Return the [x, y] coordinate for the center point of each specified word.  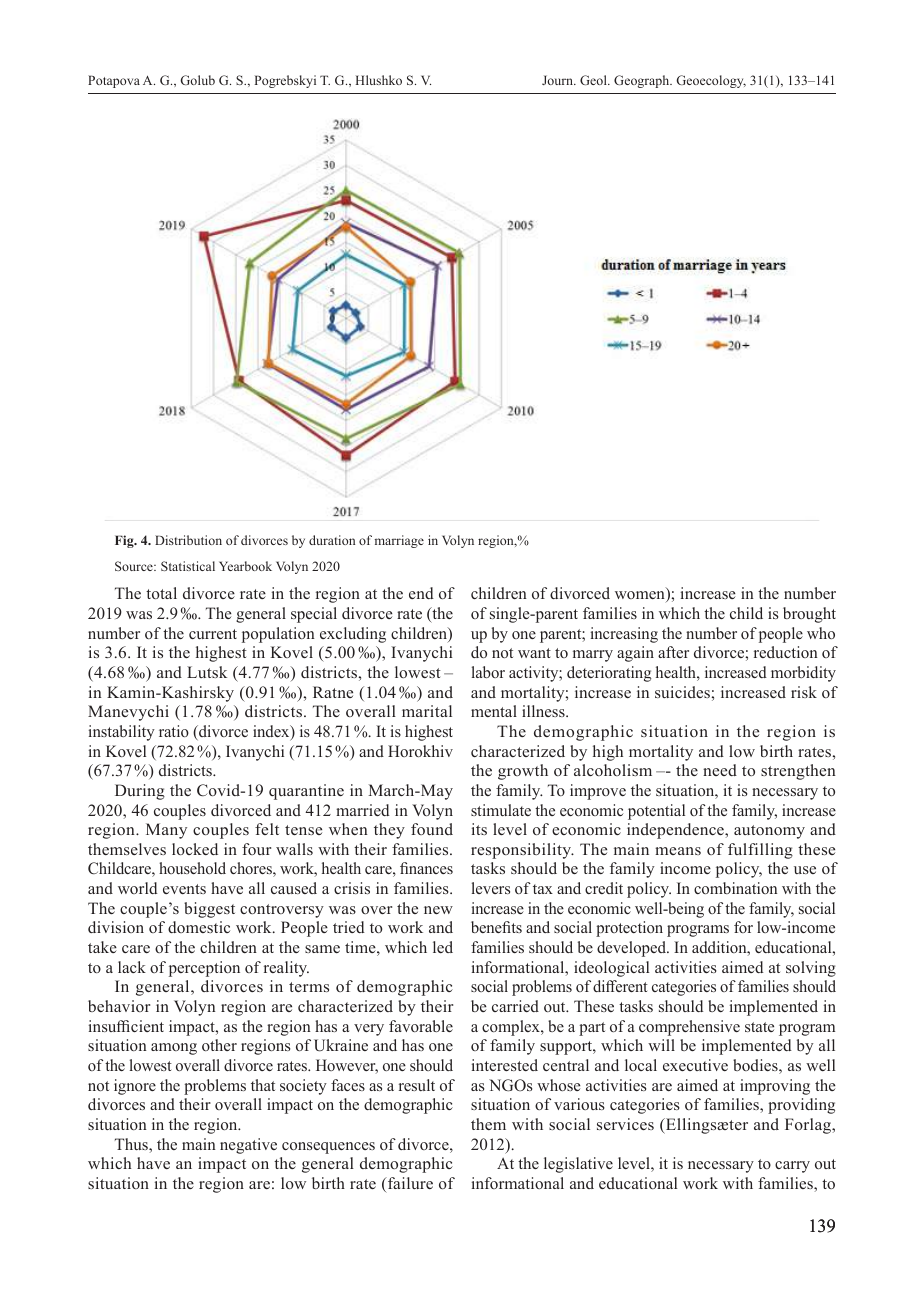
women [641, 597]
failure [409, 1184]
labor [488, 672]
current [213, 634]
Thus [132, 1144]
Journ [559, 80]
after [673, 652]
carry [792, 1167]
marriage [399, 541]
